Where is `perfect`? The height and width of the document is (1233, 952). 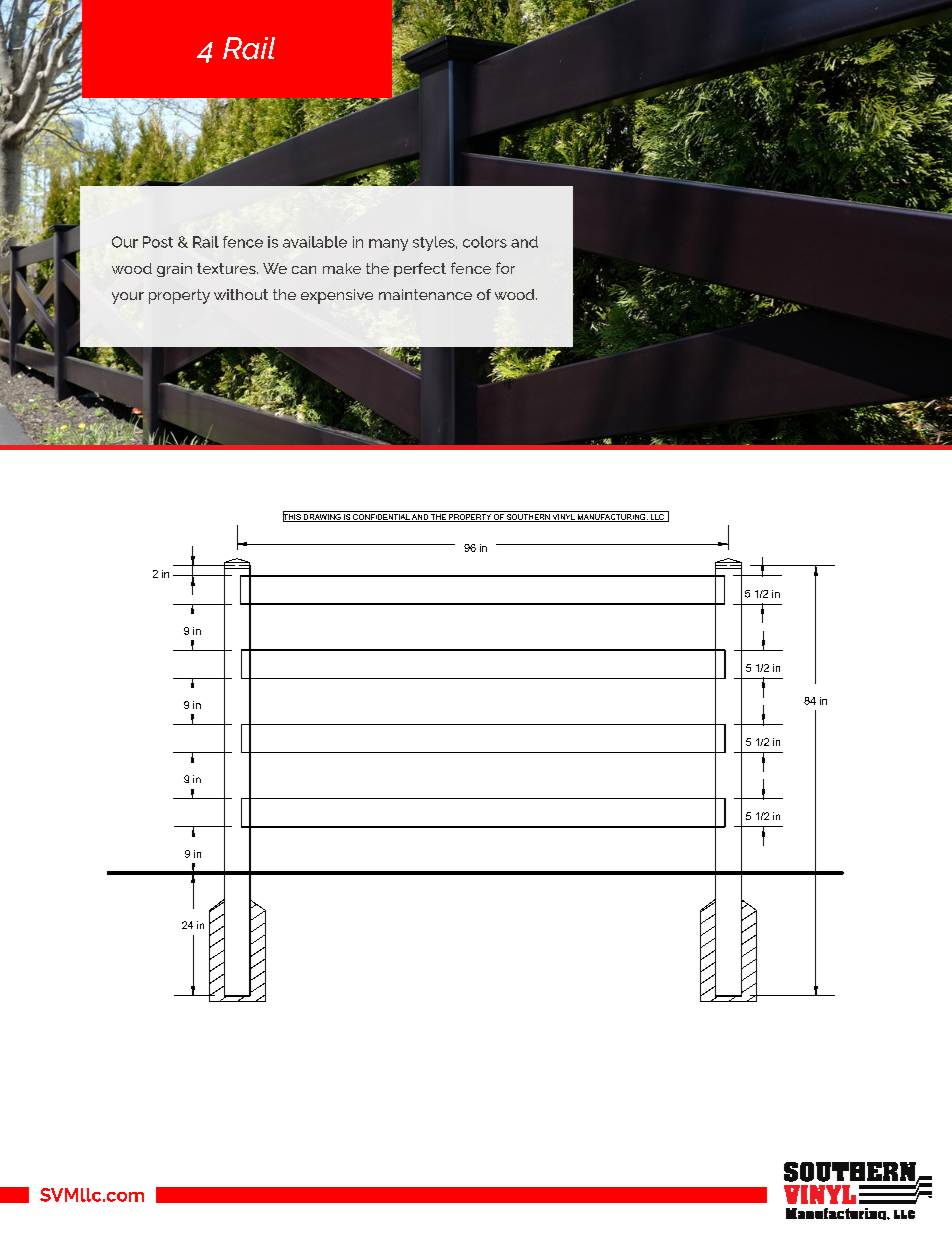 perfect is located at coordinates (420, 269).
